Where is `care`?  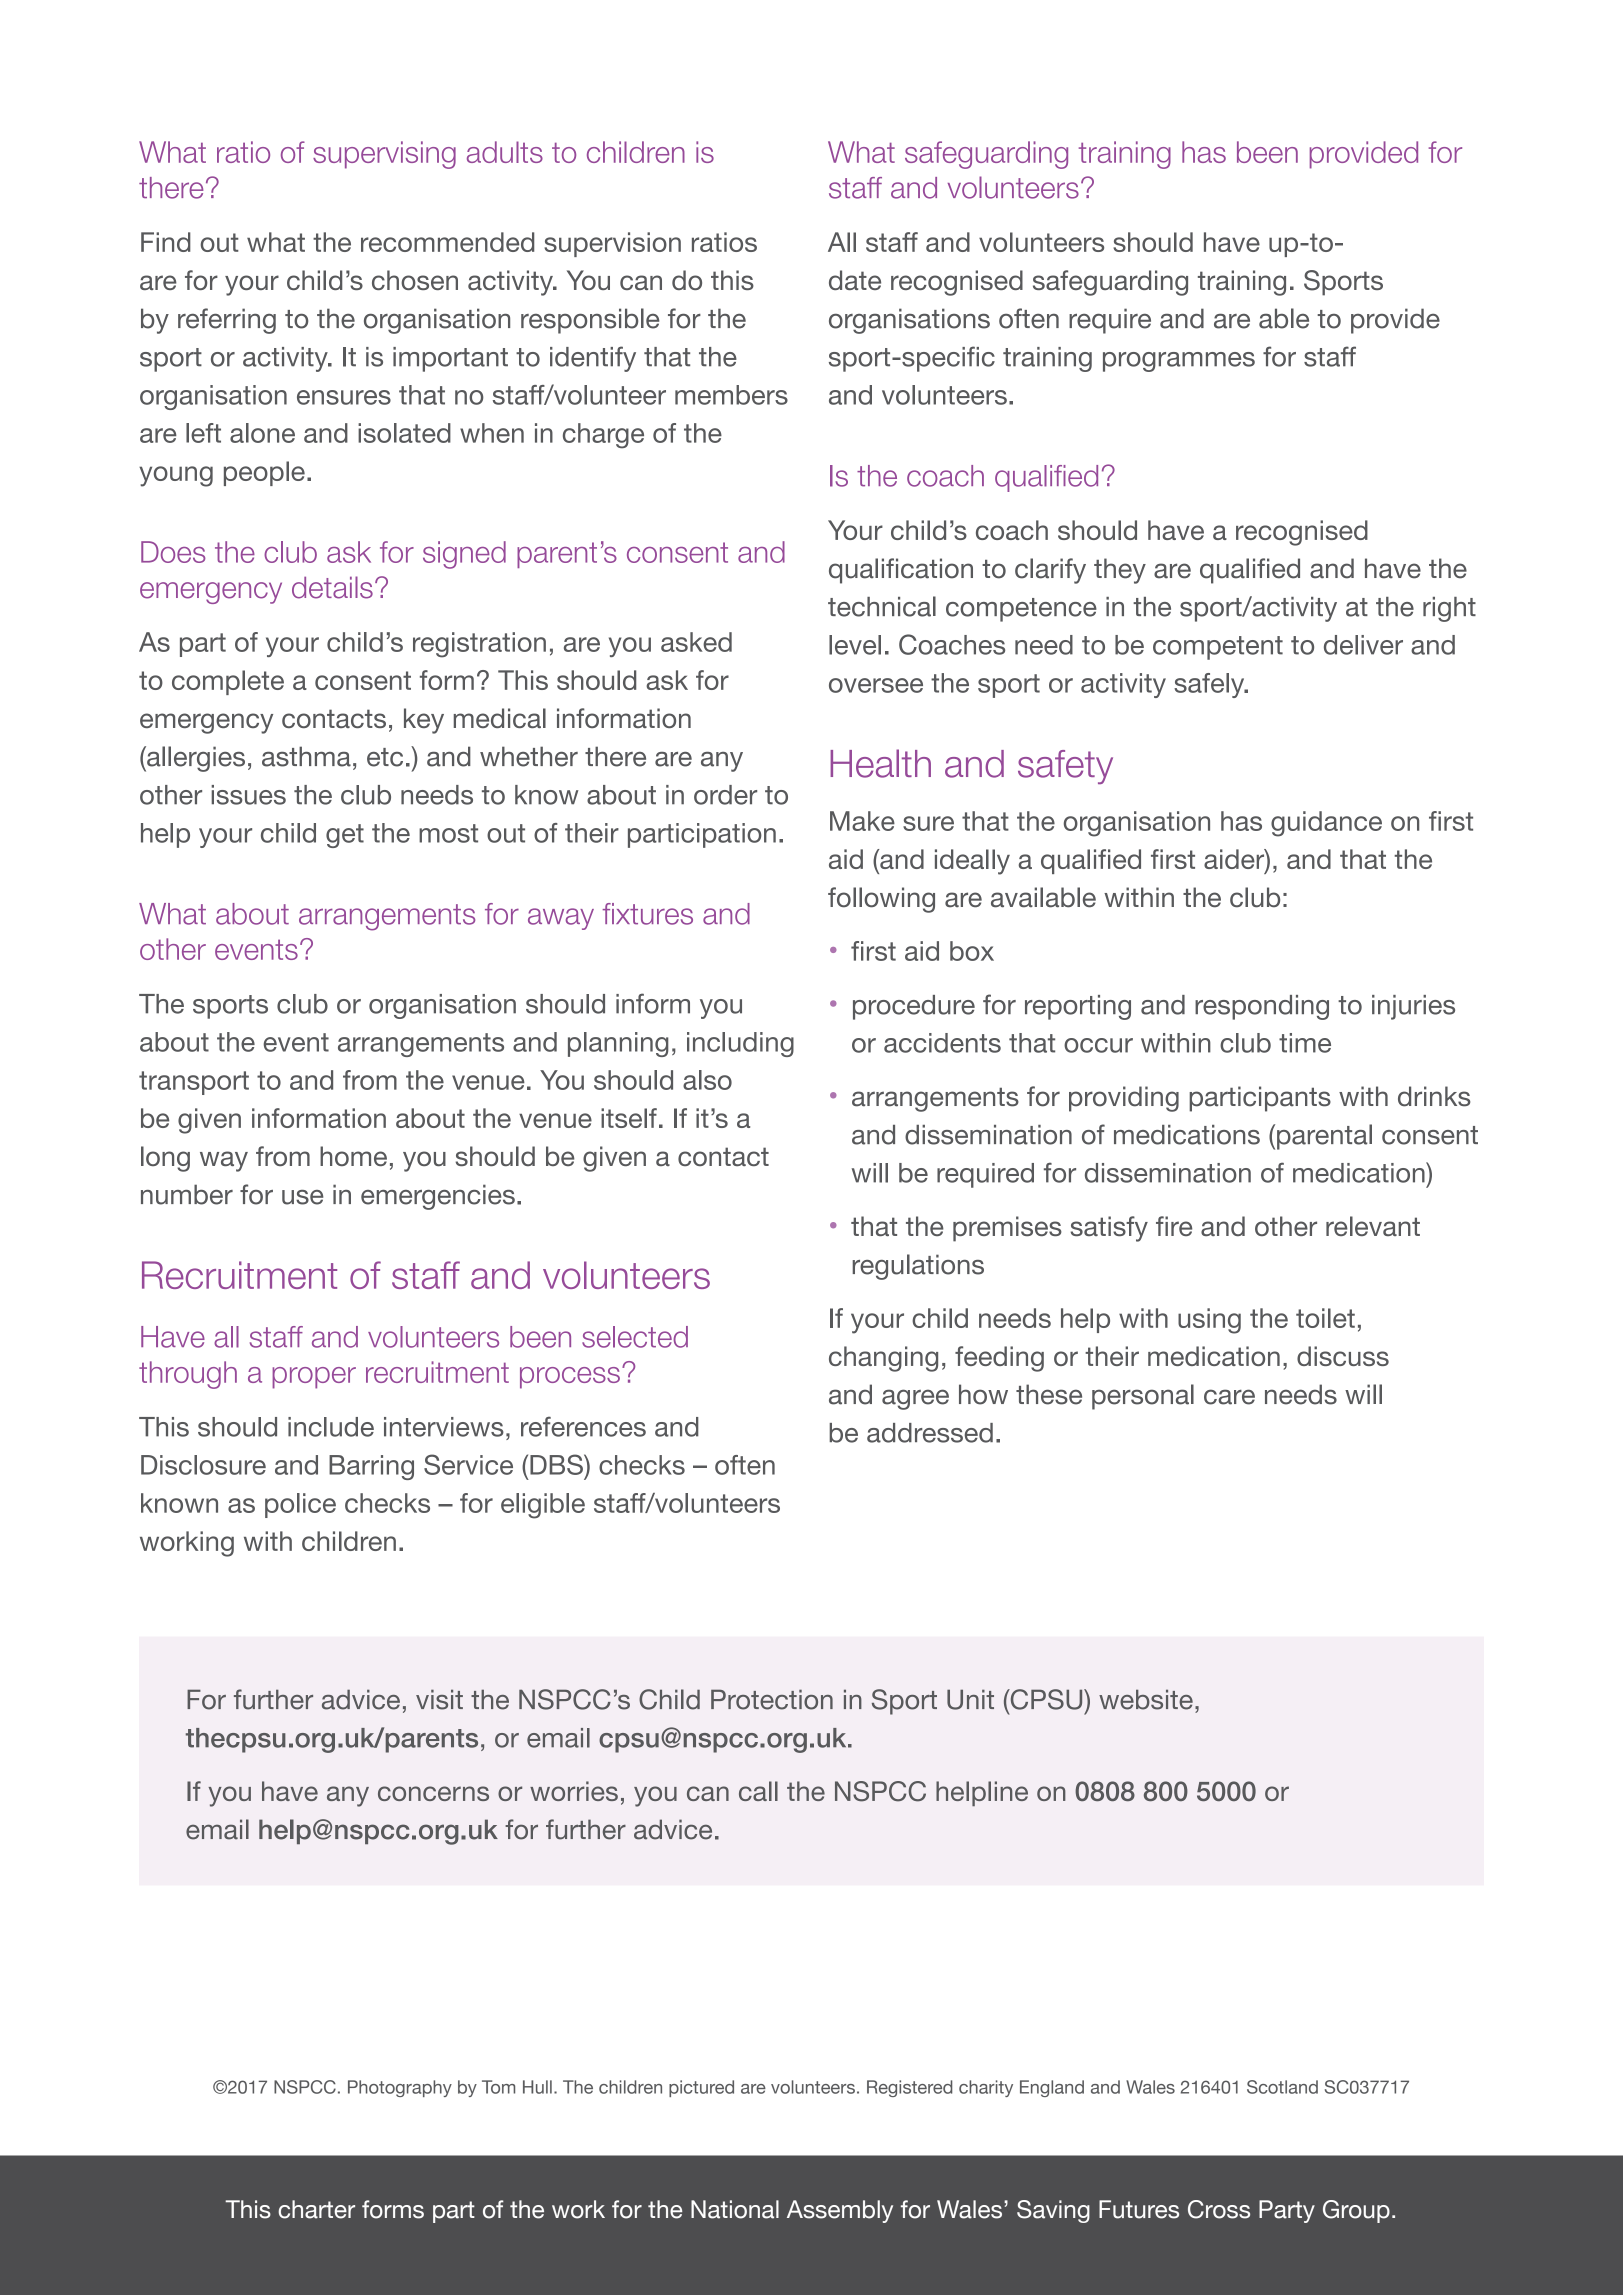
care is located at coordinates (1229, 1397).
